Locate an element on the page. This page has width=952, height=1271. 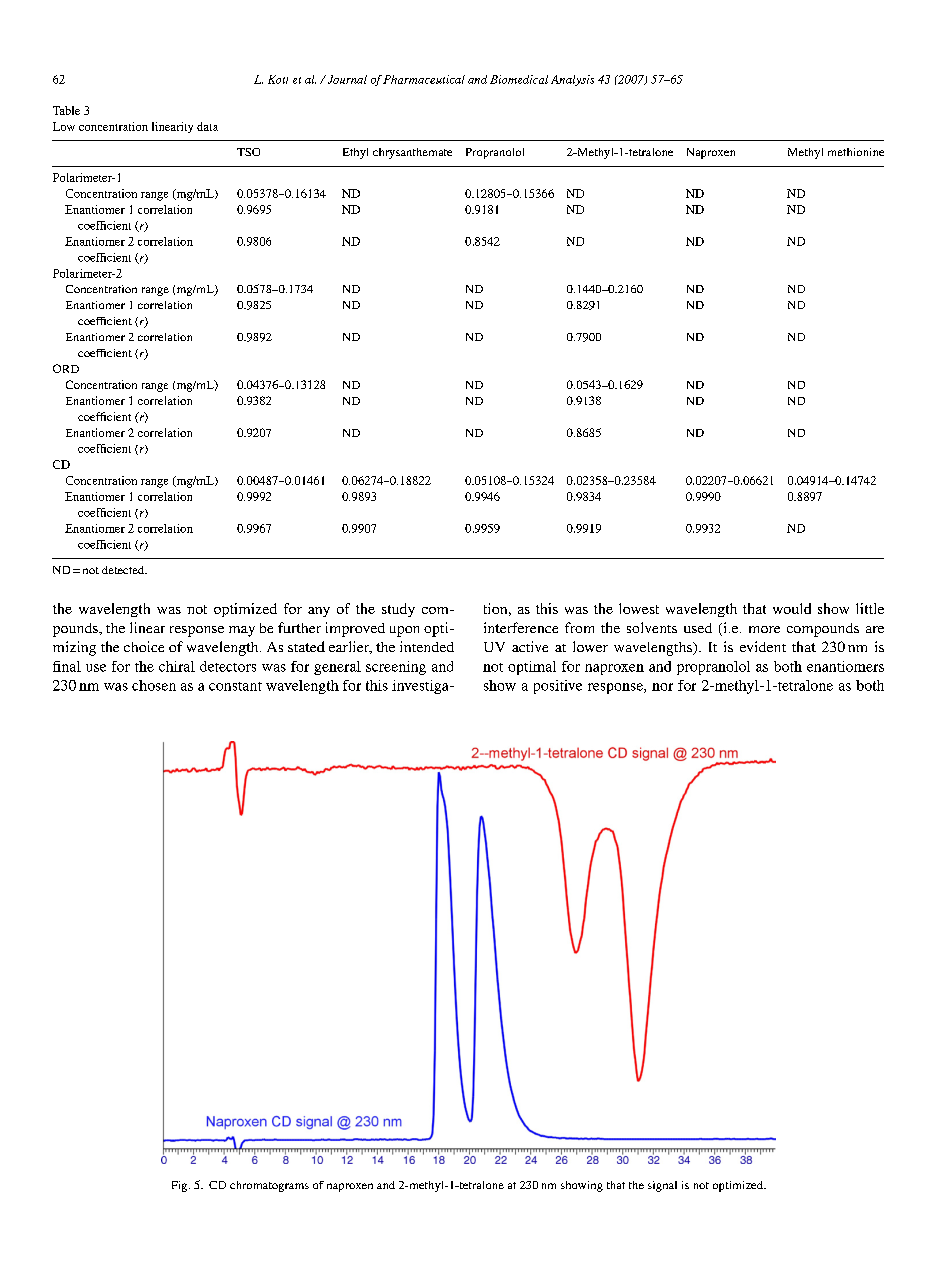
methionine is located at coordinates (856, 152).
